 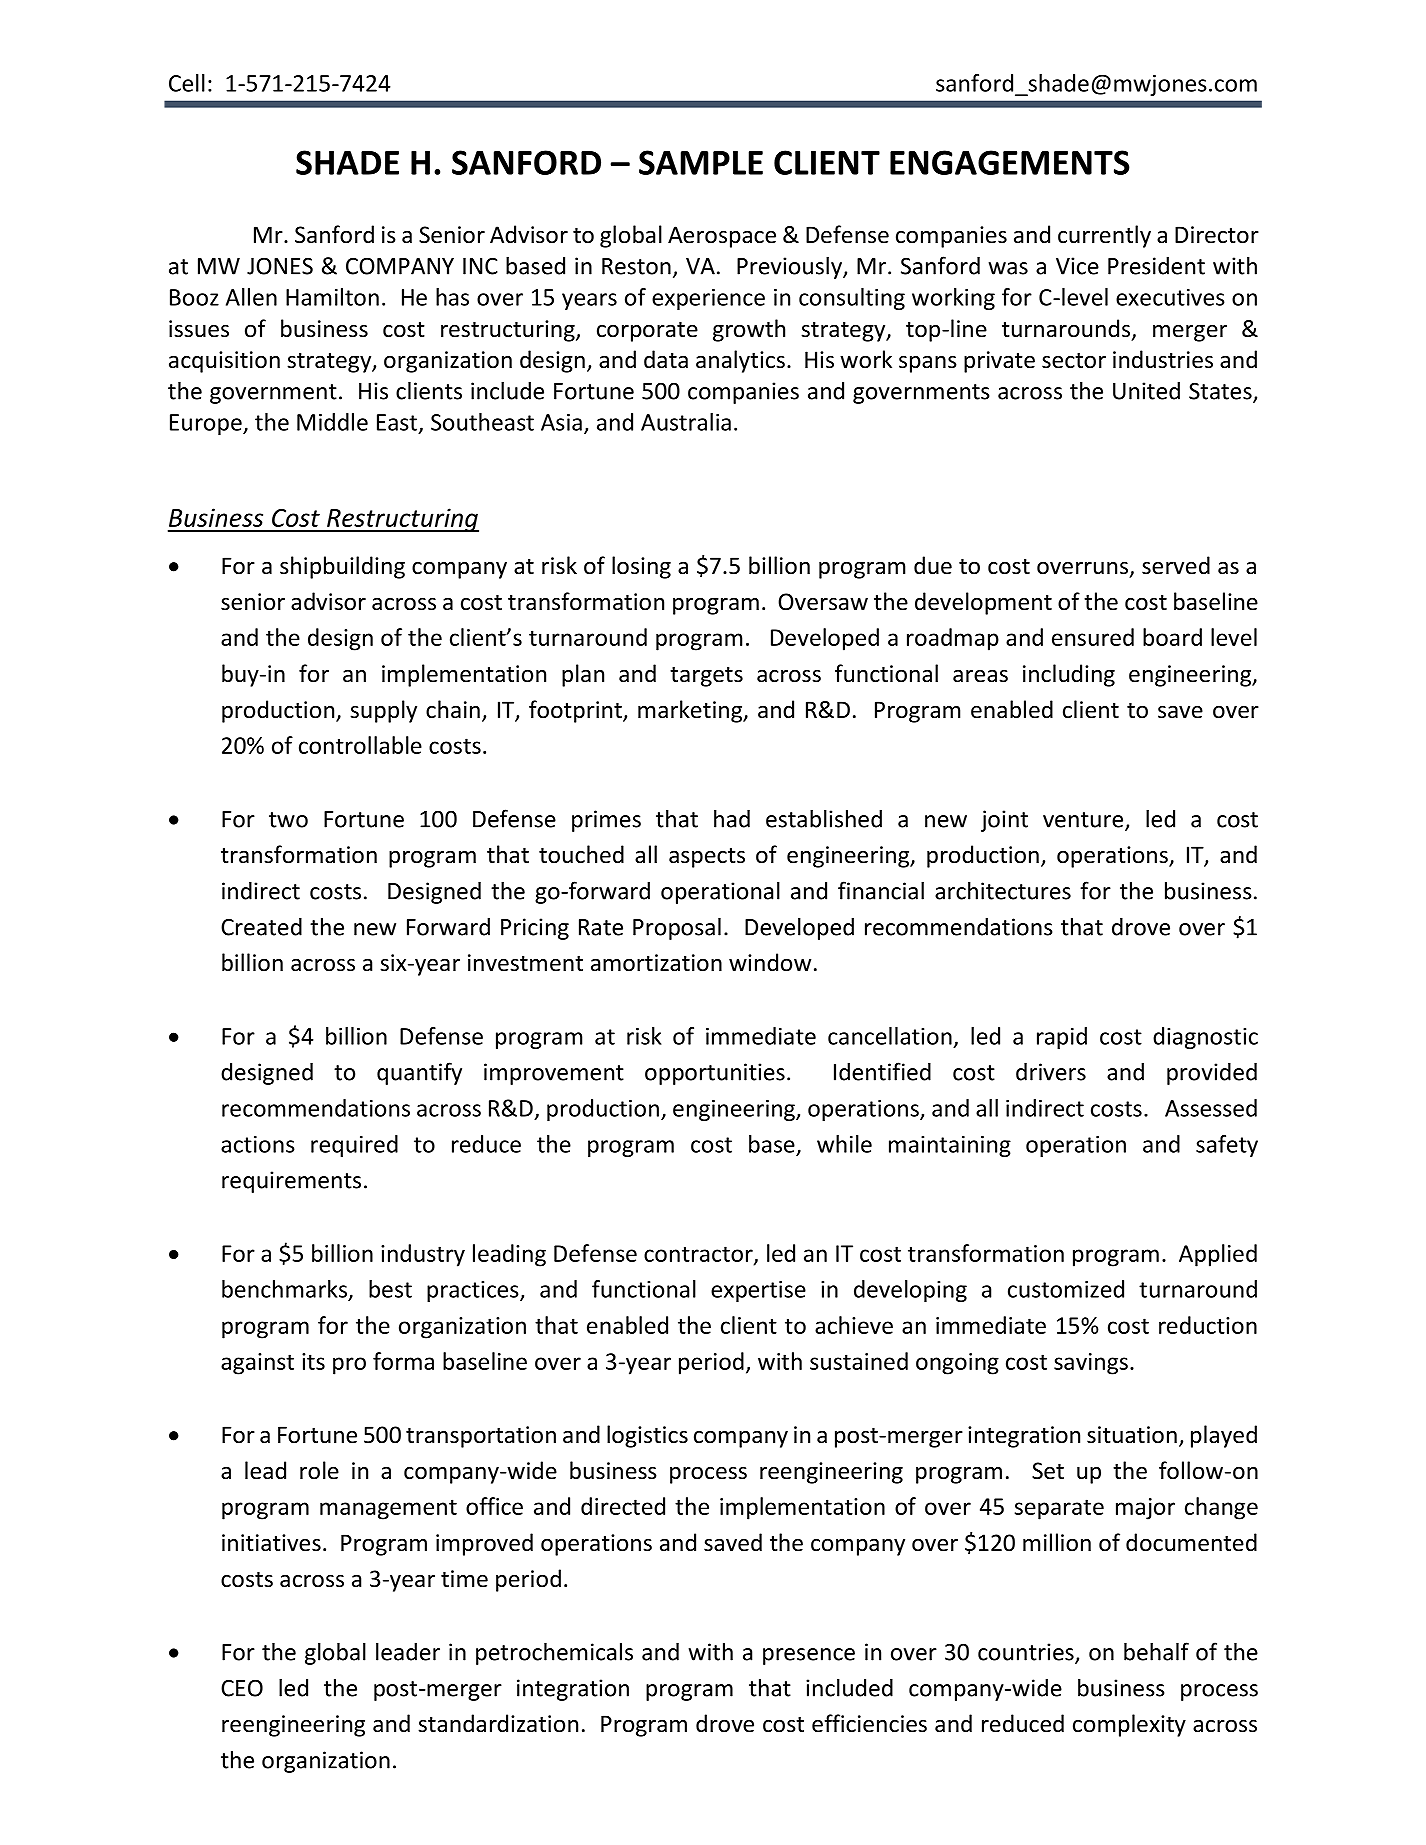 What do you see at coordinates (383, 711) in the document?
I see `supply` at bounding box center [383, 711].
